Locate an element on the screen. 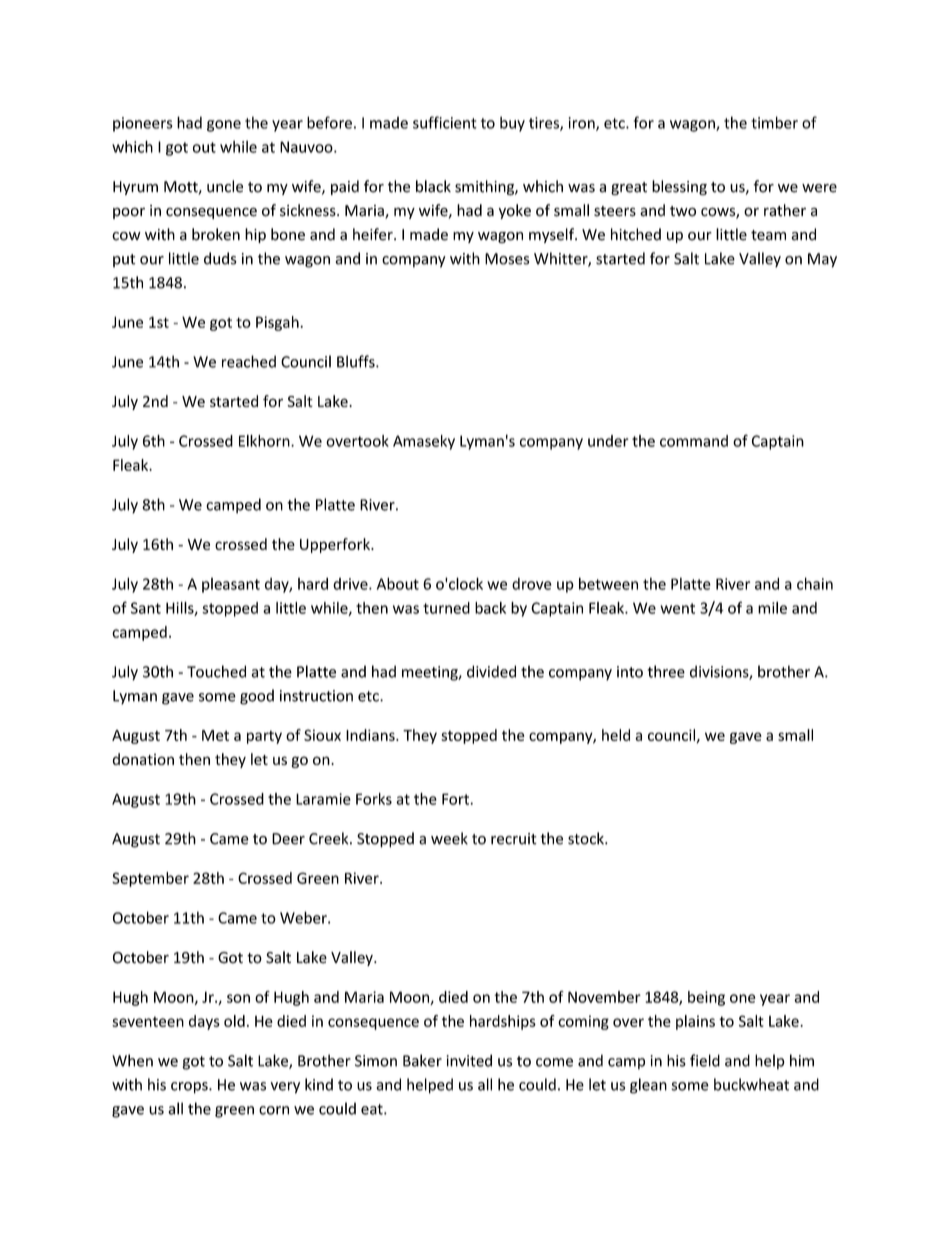 The height and width of the screenshot is (1233, 952). gone is located at coordinates (224, 126).
